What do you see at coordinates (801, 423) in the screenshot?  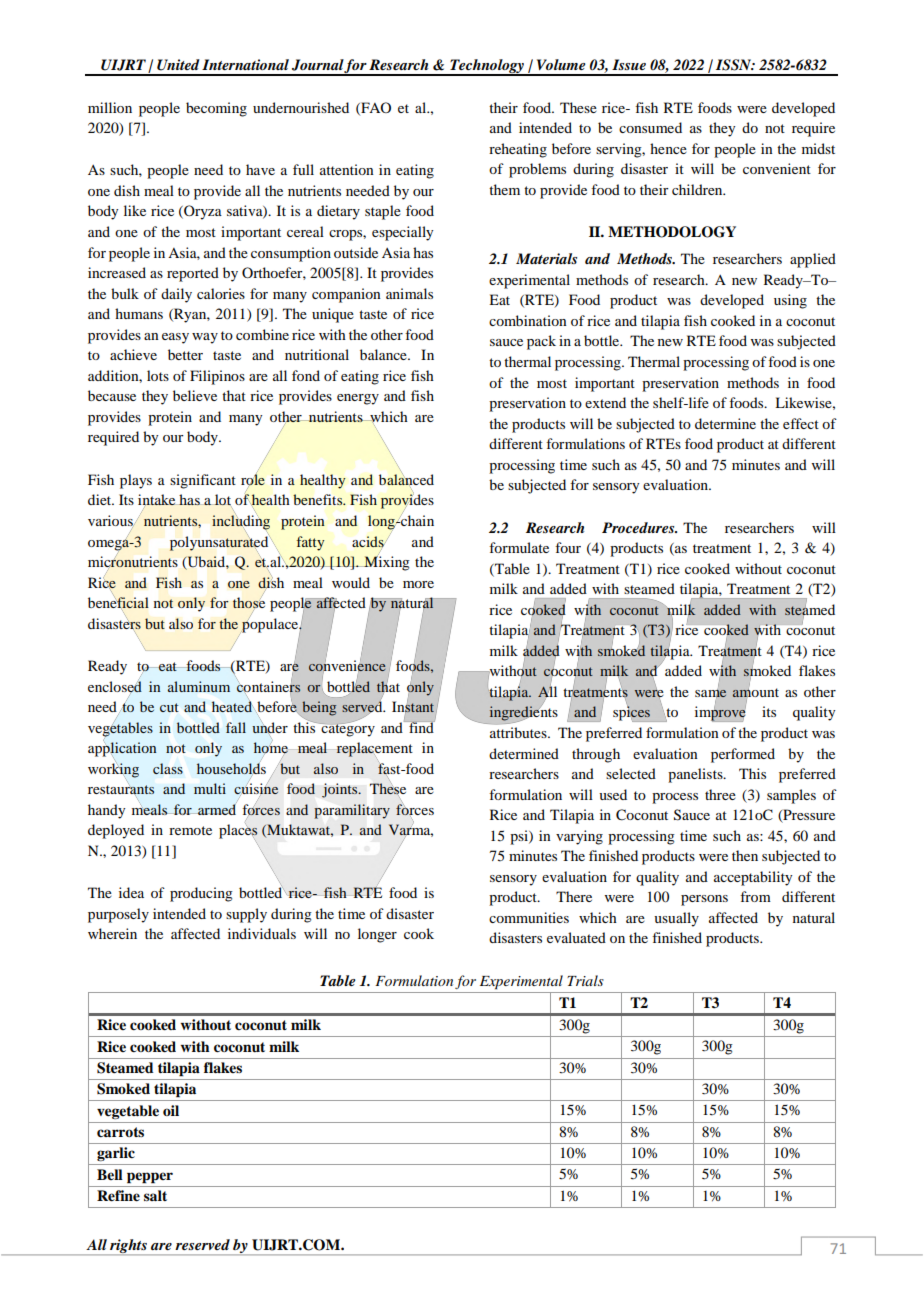 I see `effect` at bounding box center [801, 423].
